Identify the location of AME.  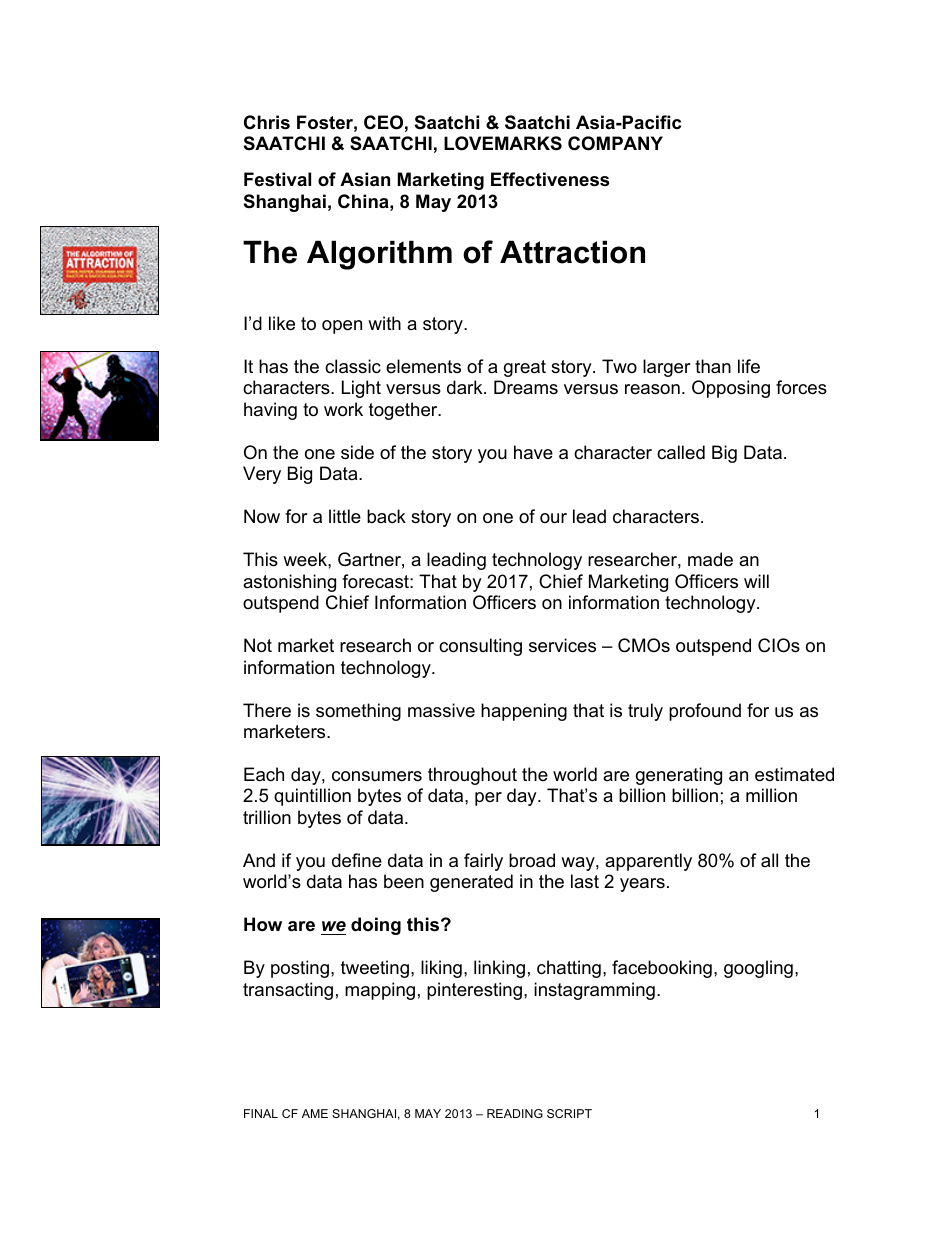
(315, 1113).
